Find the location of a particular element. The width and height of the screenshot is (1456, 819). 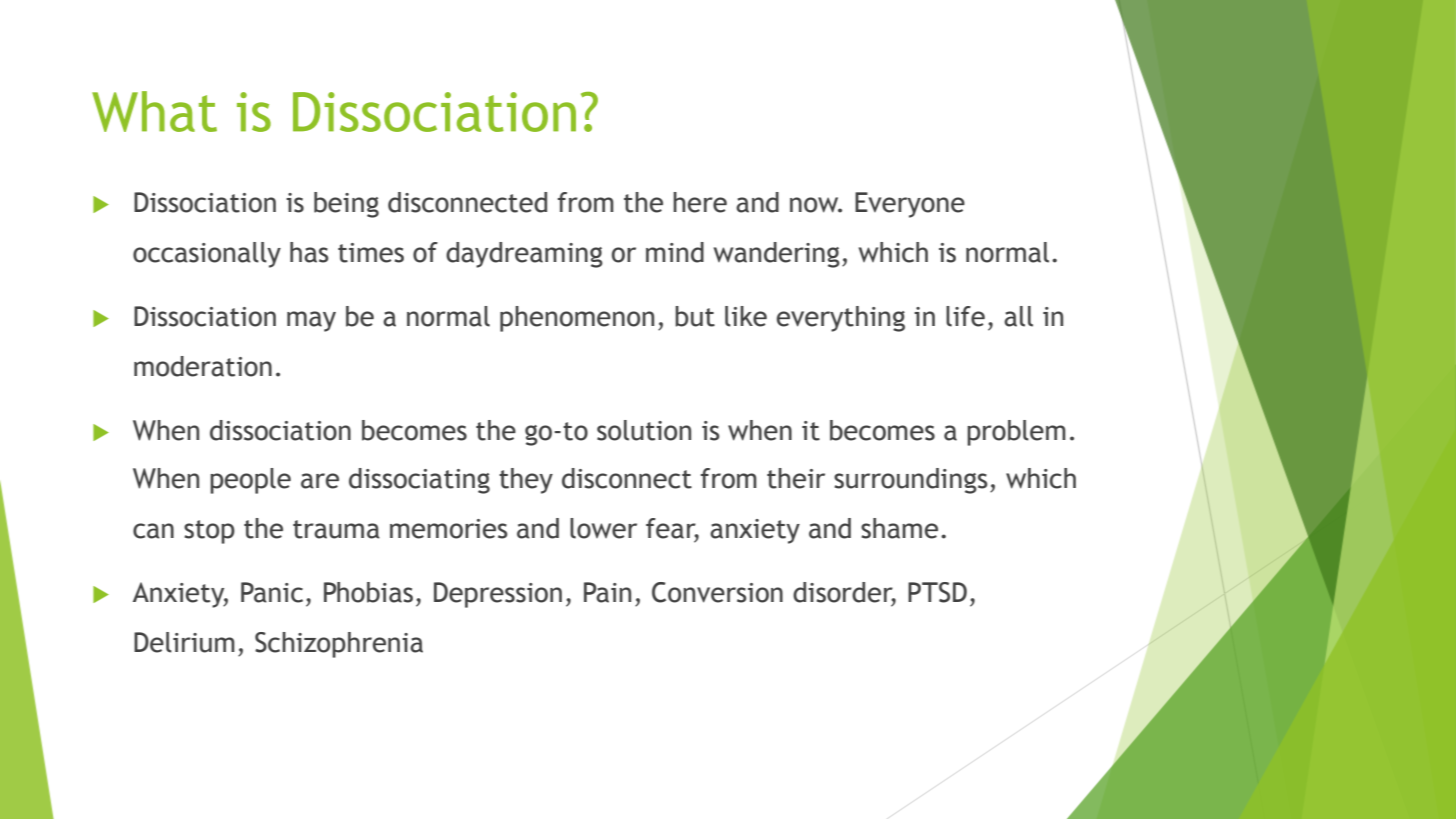

What is located at coordinates (154, 111).
